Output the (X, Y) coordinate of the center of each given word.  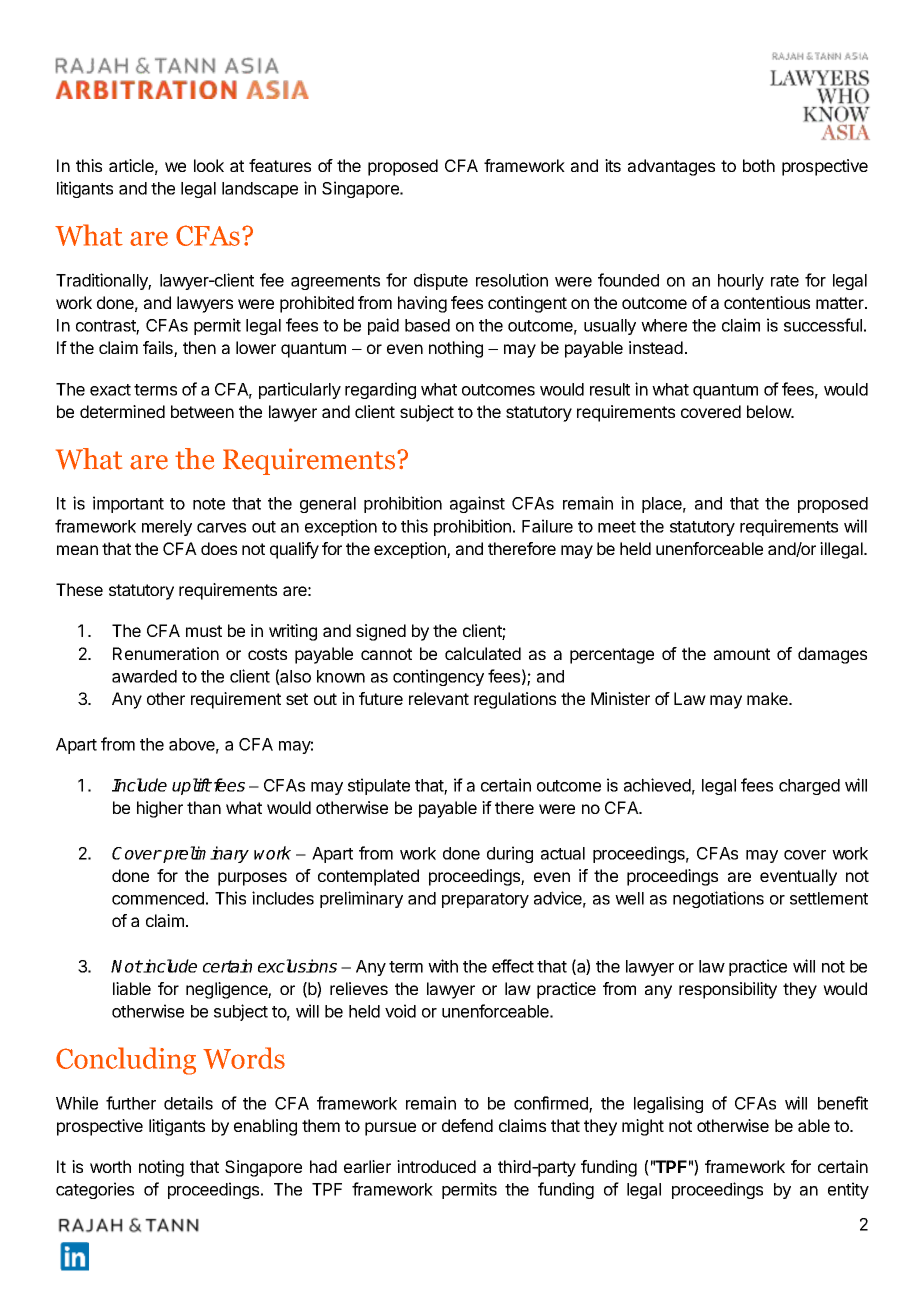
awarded (144, 676)
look (209, 165)
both (759, 165)
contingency (438, 677)
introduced (436, 1166)
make (768, 698)
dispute (441, 281)
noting (161, 1168)
